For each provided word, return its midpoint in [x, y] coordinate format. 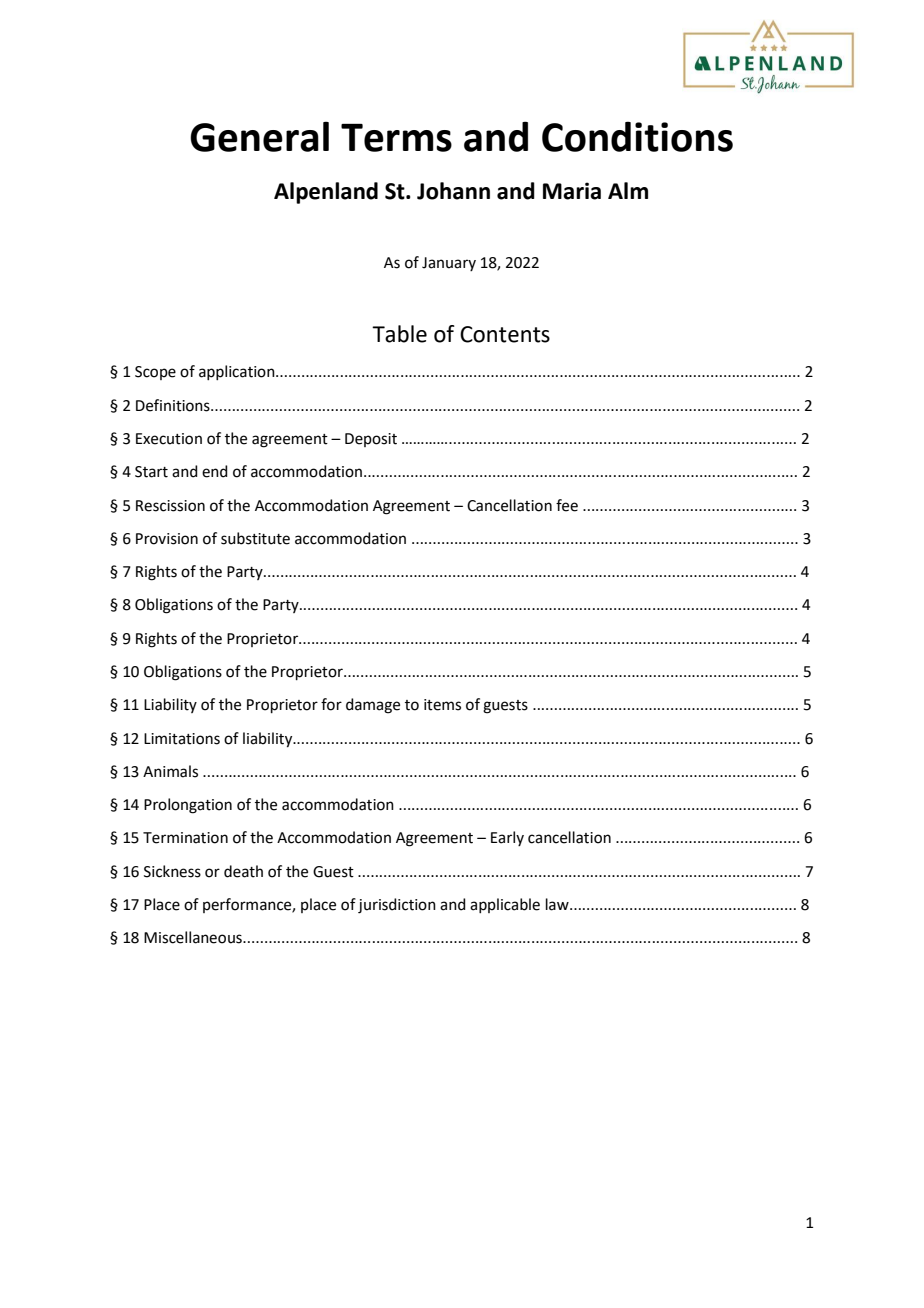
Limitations [182, 739]
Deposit [371, 440]
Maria [572, 191]
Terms [396, 138]
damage [373, 706]
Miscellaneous [194, 937]
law [558, 904]
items [442, 705]
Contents [505, 334]
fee [567, 505]
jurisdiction [397, 906]
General [259, 136]
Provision [167, 539]
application [238, 372]
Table [399, 334]
